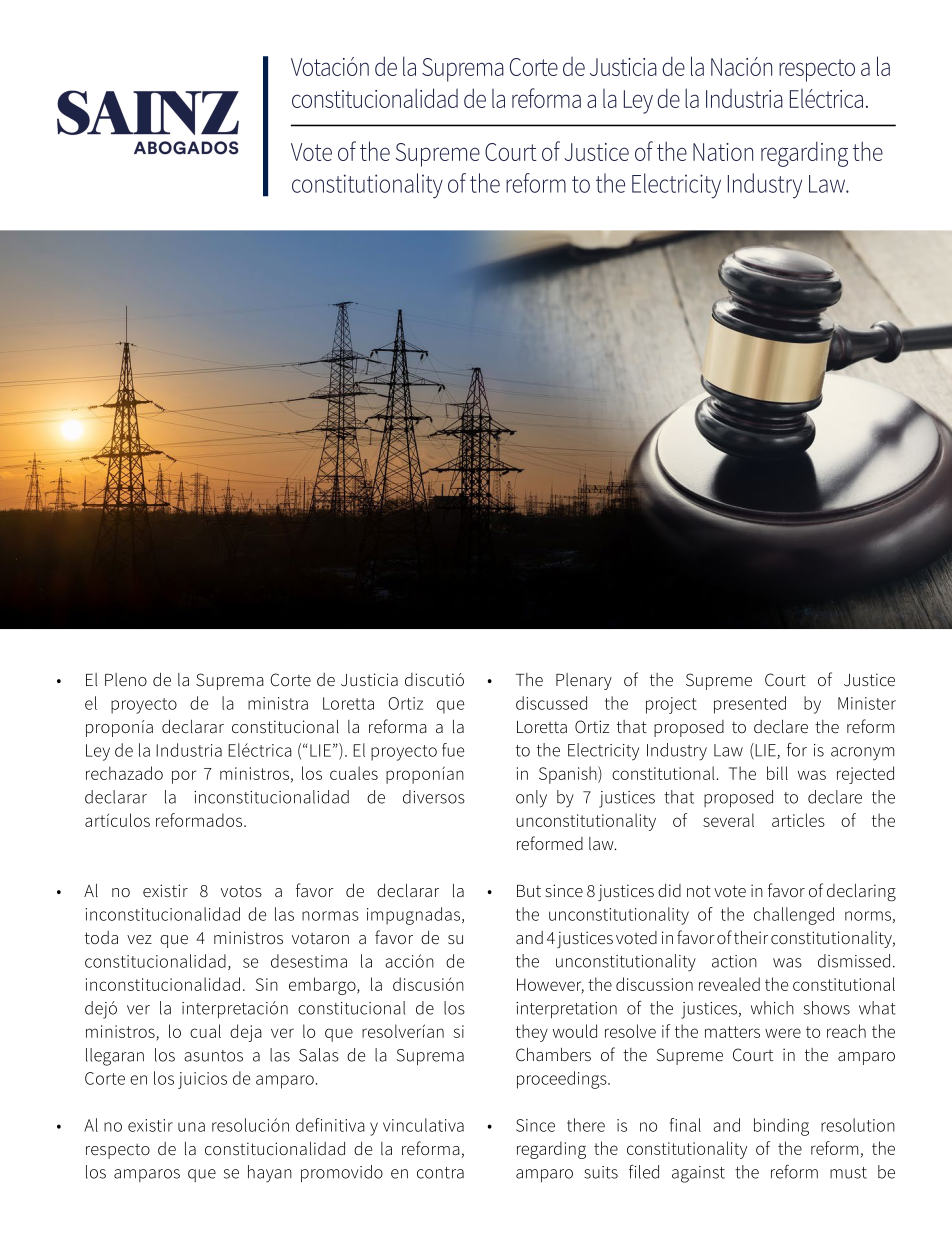  Describe the element at coordinates (723, 152) in the document. I see `Nation` at that location.
